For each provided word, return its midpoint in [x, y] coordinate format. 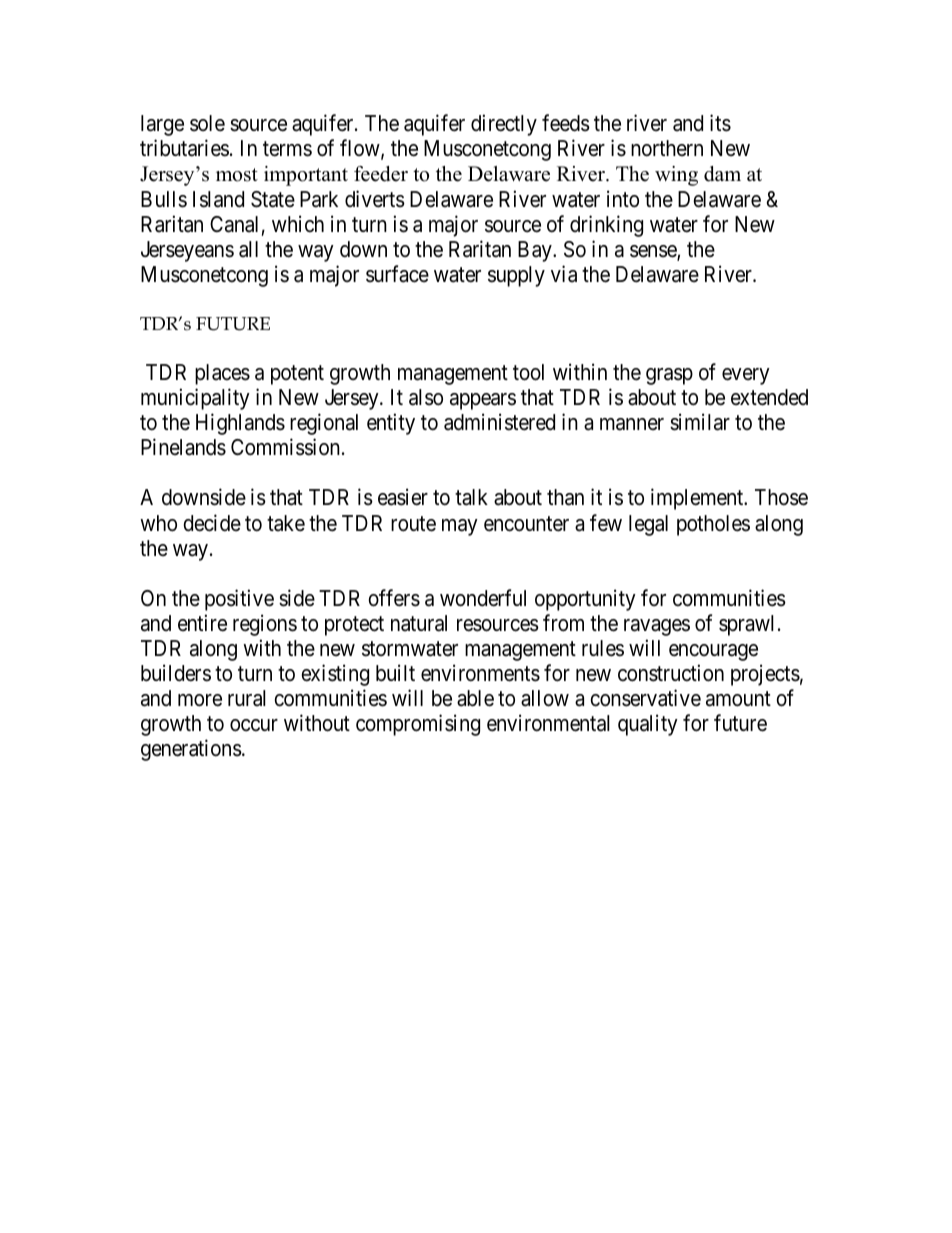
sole [207, 123]
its [720, 123]
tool [528, 372]
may [460, 527]
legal [648, 525]
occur [254, 725]
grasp [669, 376]
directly [504, 125]
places [222, 374]
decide [212, 523]
